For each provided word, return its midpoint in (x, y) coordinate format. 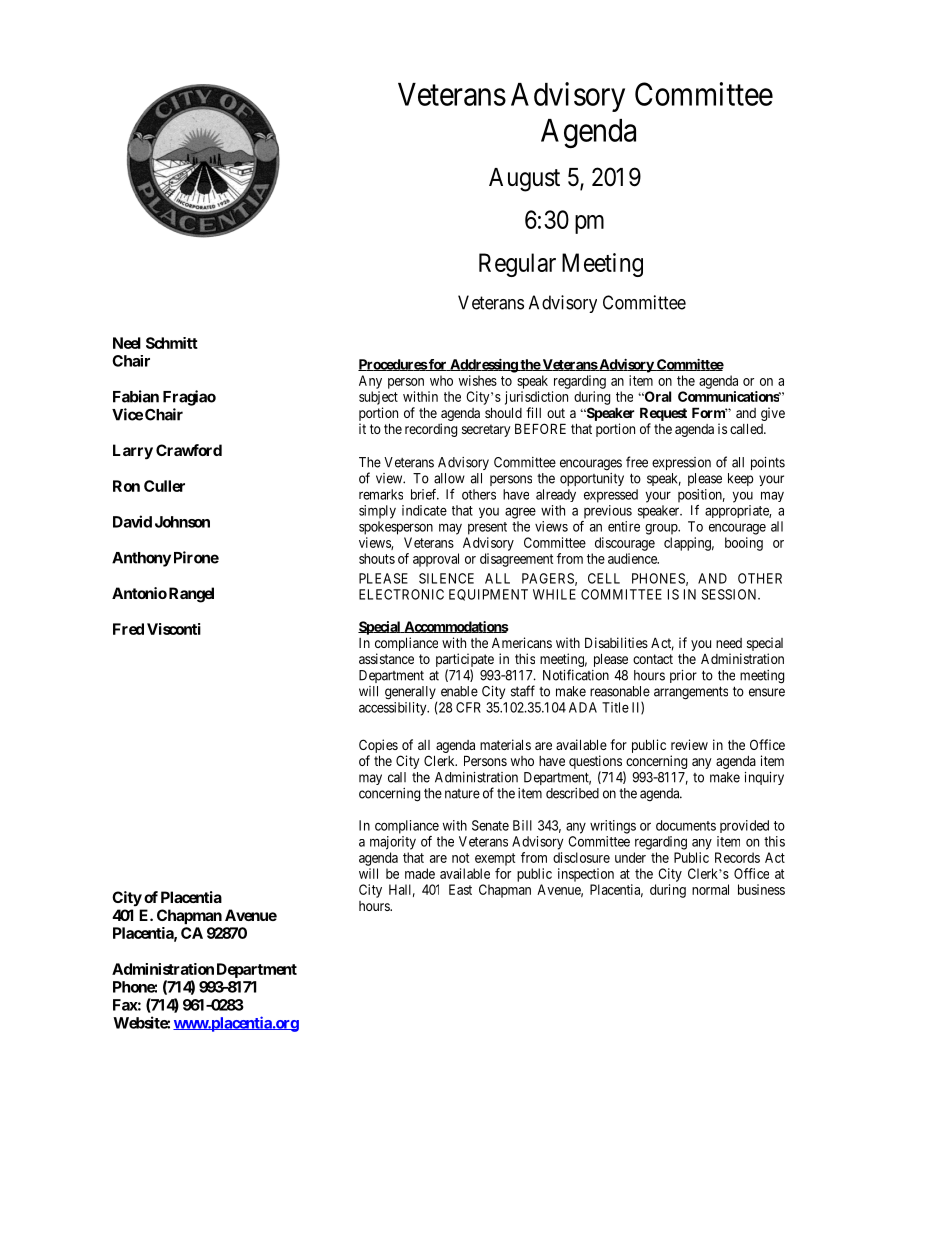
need (729, 643)
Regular (517, 265)
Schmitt (172, 343)
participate (465, 661)
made (420, 873)
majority (393, 843)
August (524, 180)
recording (431, 430)
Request (663, 414)
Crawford (189, 450)
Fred (128, 629)
